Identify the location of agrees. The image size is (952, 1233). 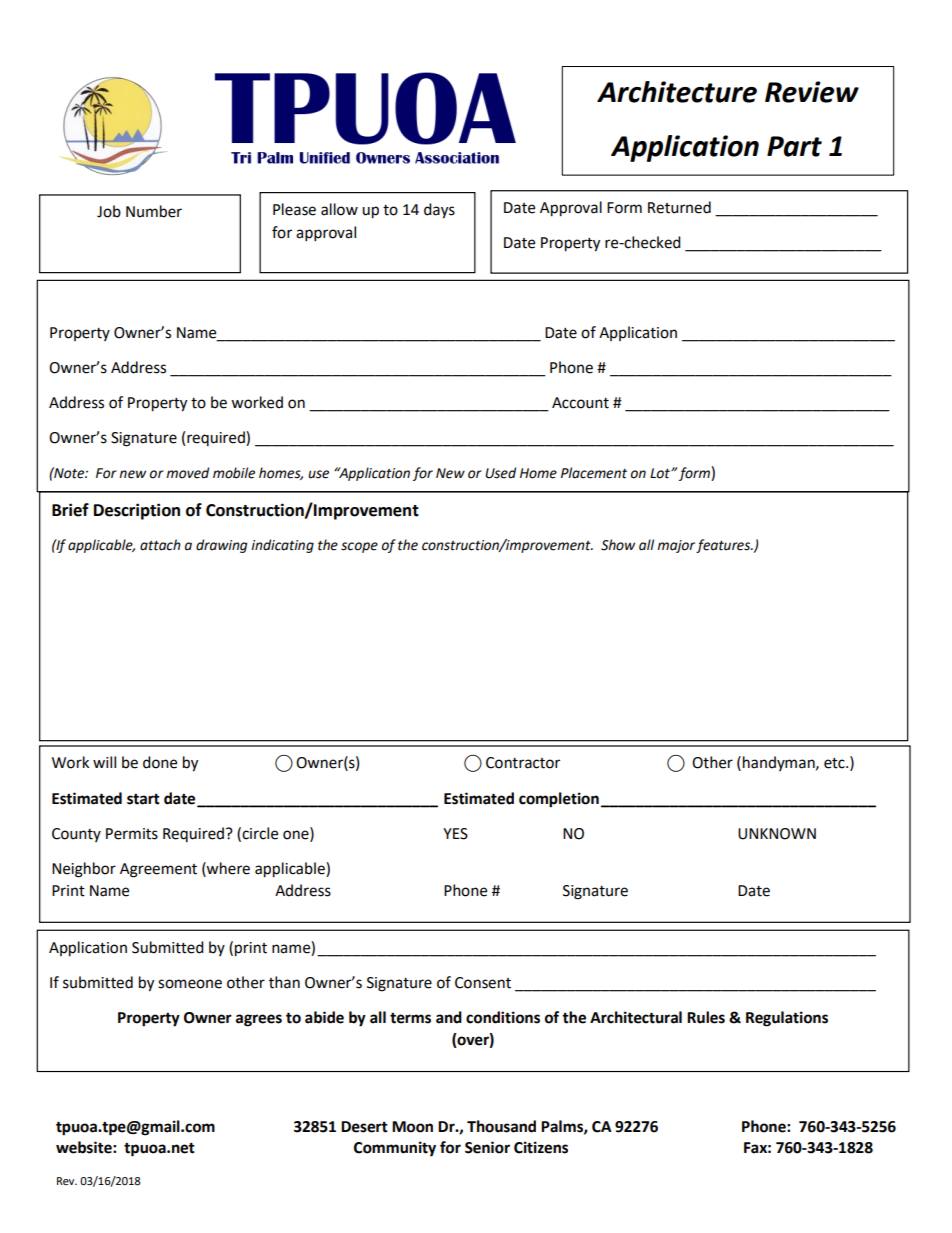
(259, 1020).
